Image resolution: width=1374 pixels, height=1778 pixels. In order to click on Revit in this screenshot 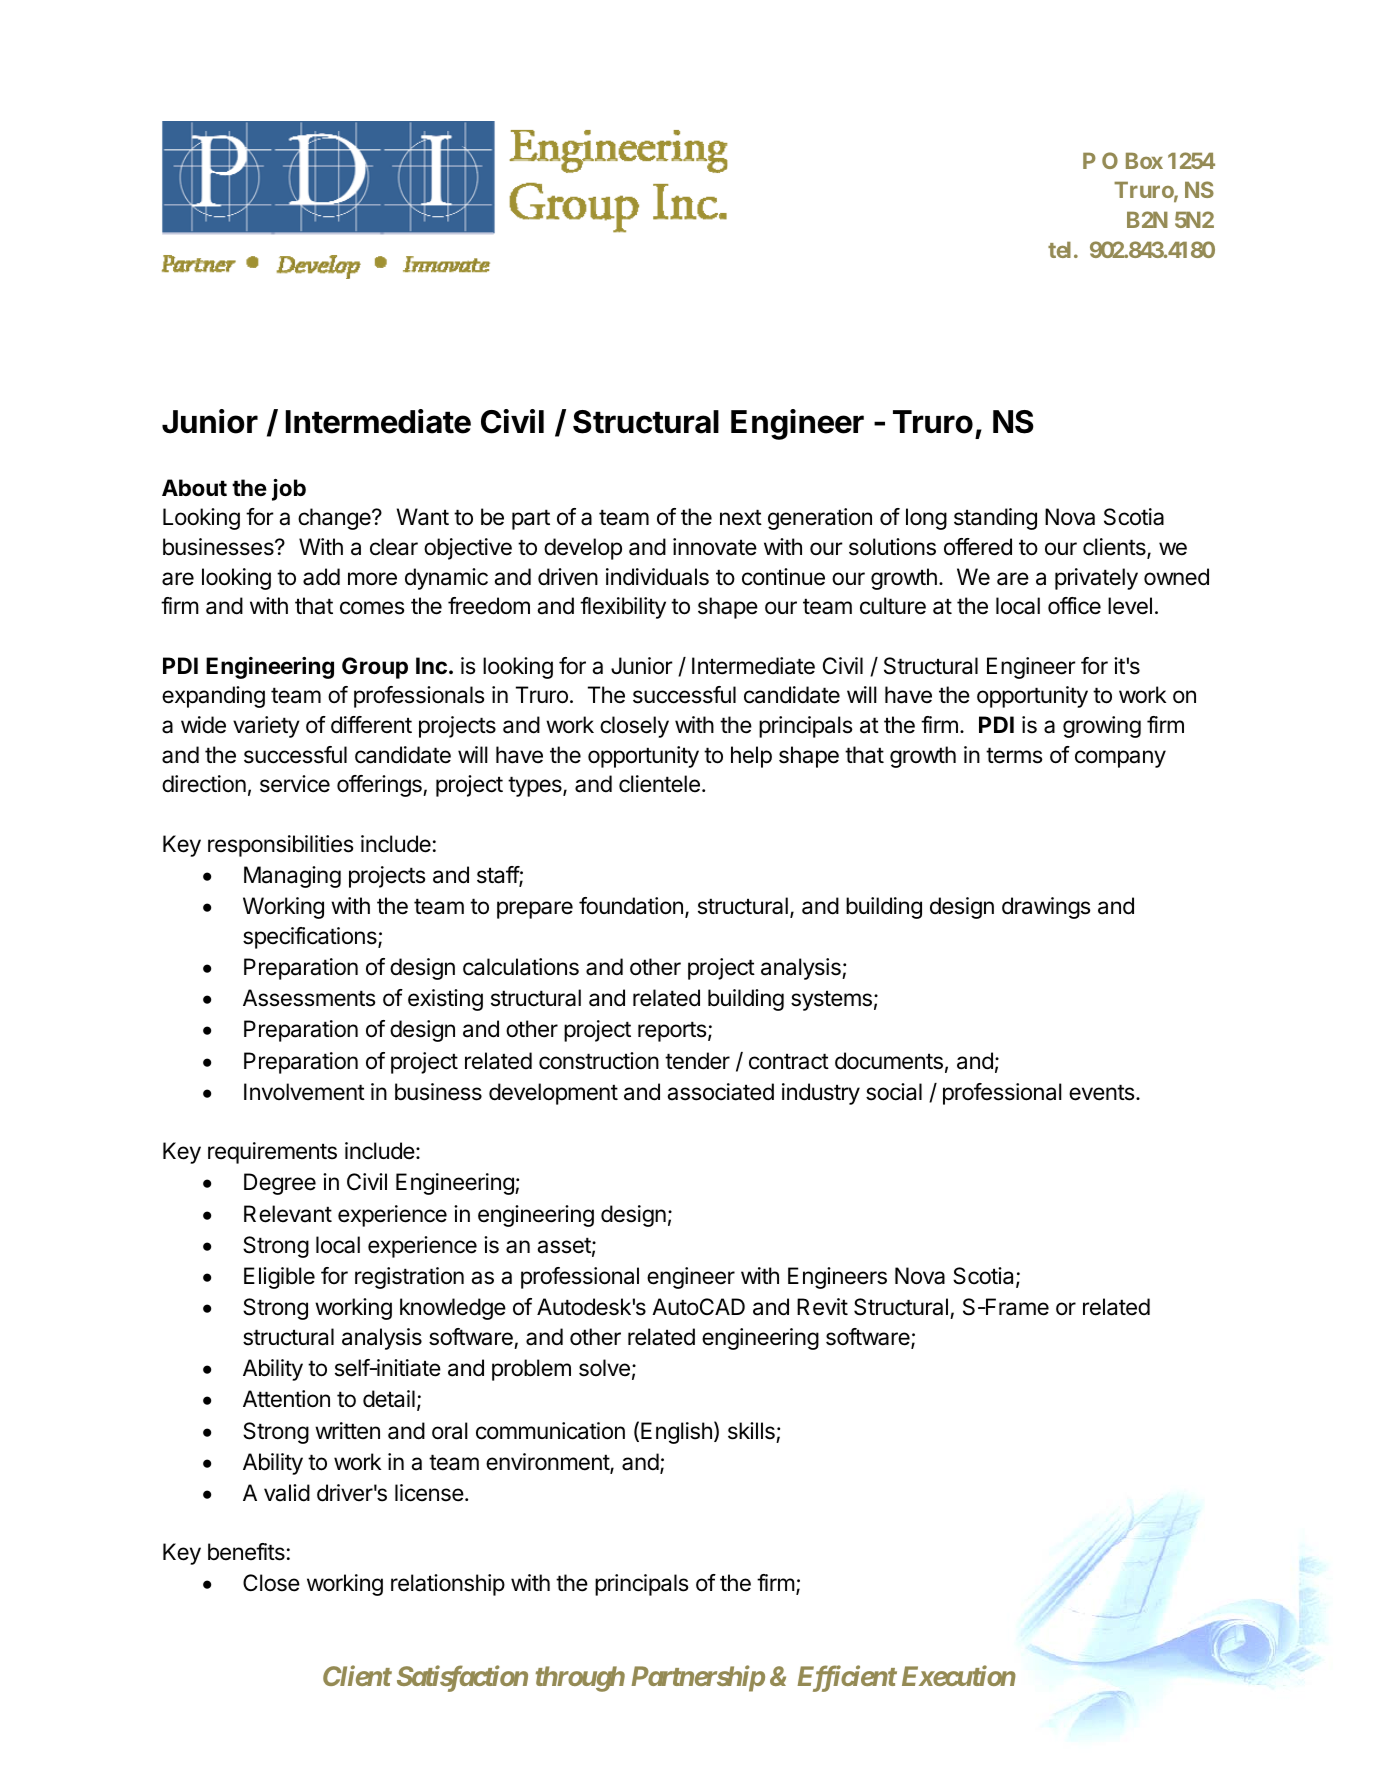, I will do `click(822, 1306)`.
